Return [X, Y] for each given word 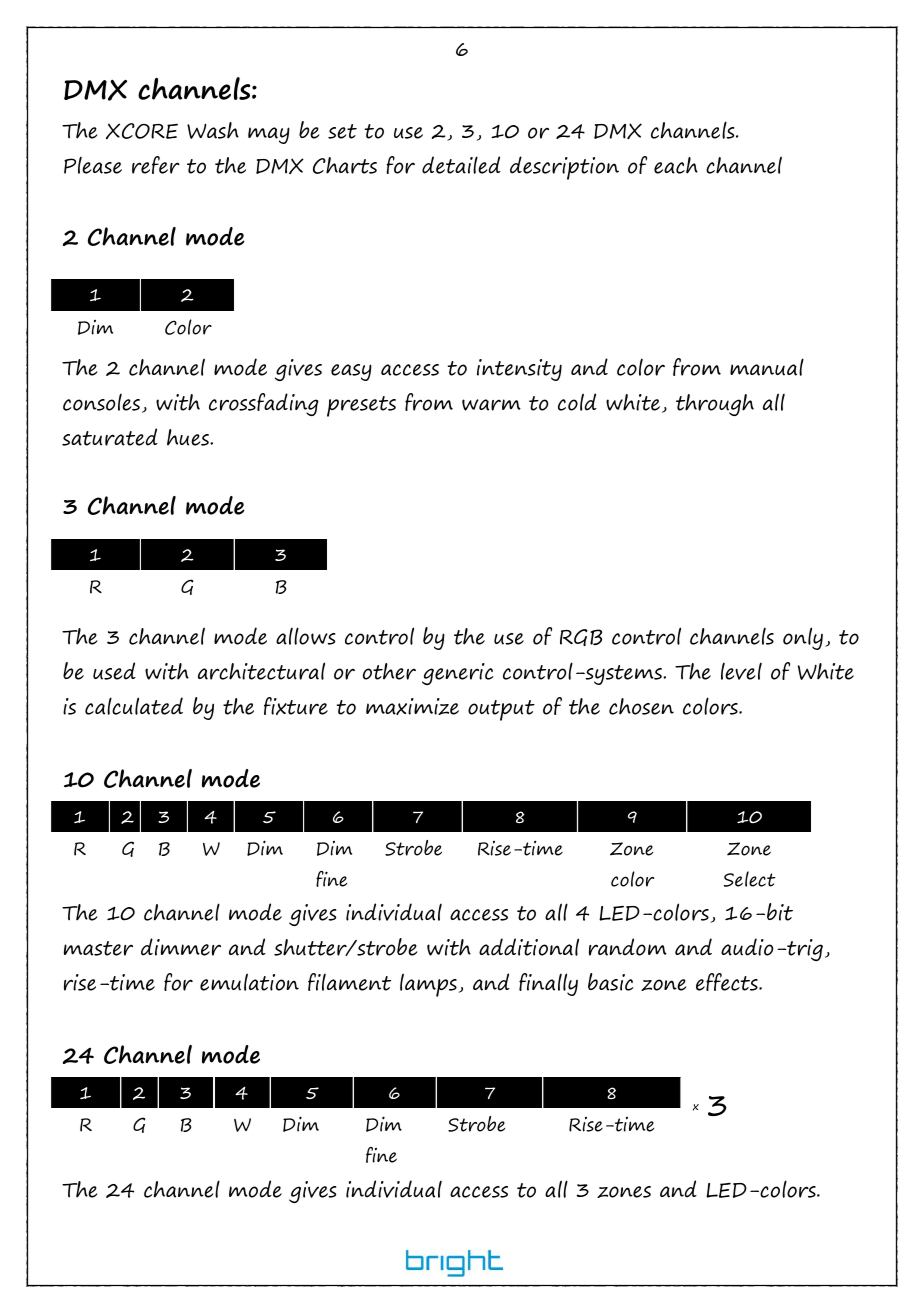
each [676, 165]
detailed [461, 165]
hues [189, 437]
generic [458, 674]
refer [156, 165]
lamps [428, 985]
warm [491, 405]
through [715, 405]
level [741, 671]
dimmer [181, 947]
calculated [134, 706]
